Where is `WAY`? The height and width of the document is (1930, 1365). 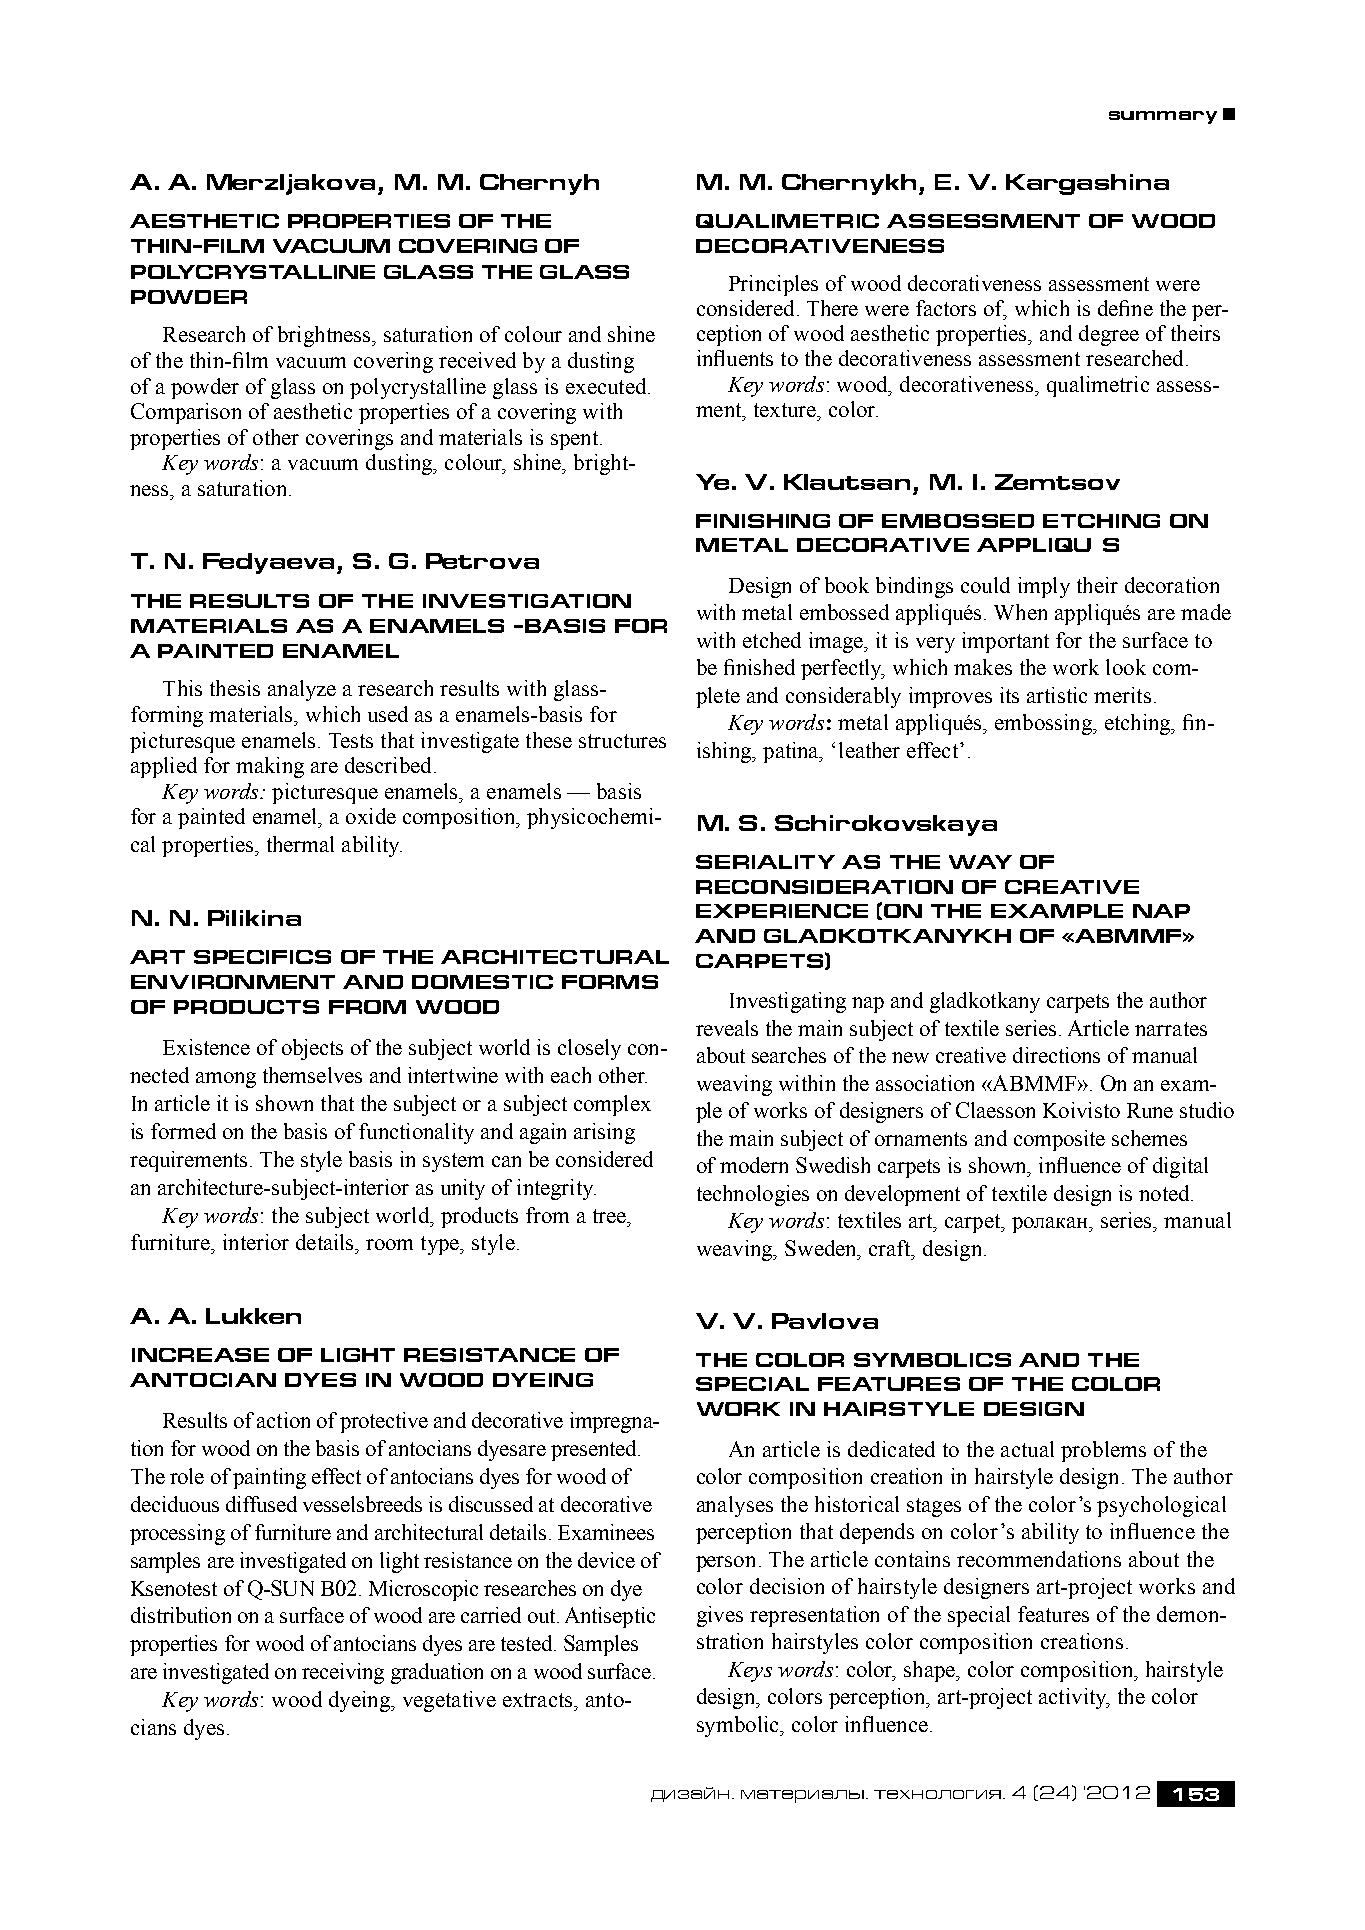 WAY is located at coordinates (980, 862).
